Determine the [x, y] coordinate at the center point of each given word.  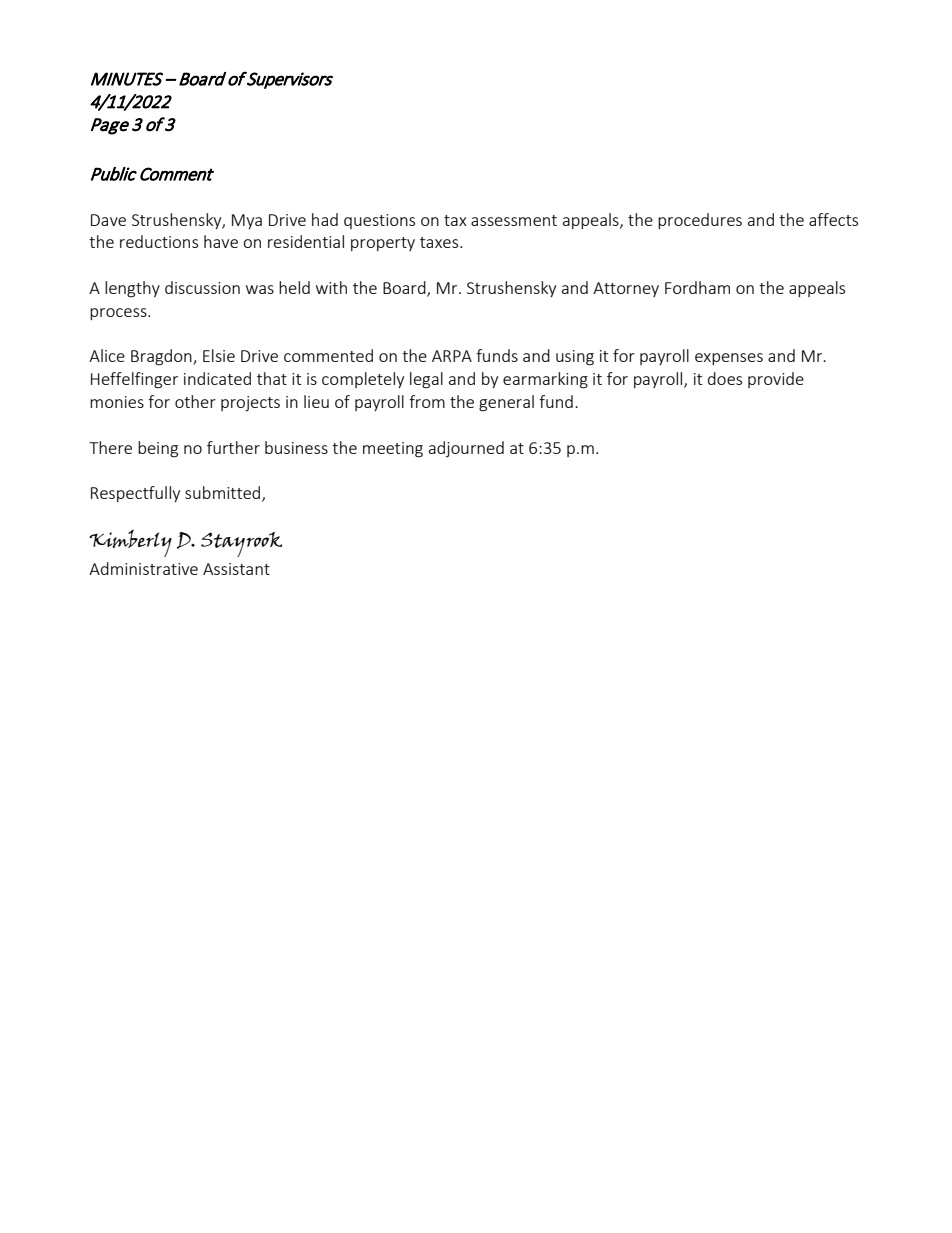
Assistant [236, 569]
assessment [514, 220]
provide [776, 380]
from [427, 401]
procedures [700, 221]
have [221, 241]
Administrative [143, 568]
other [195, 401]
